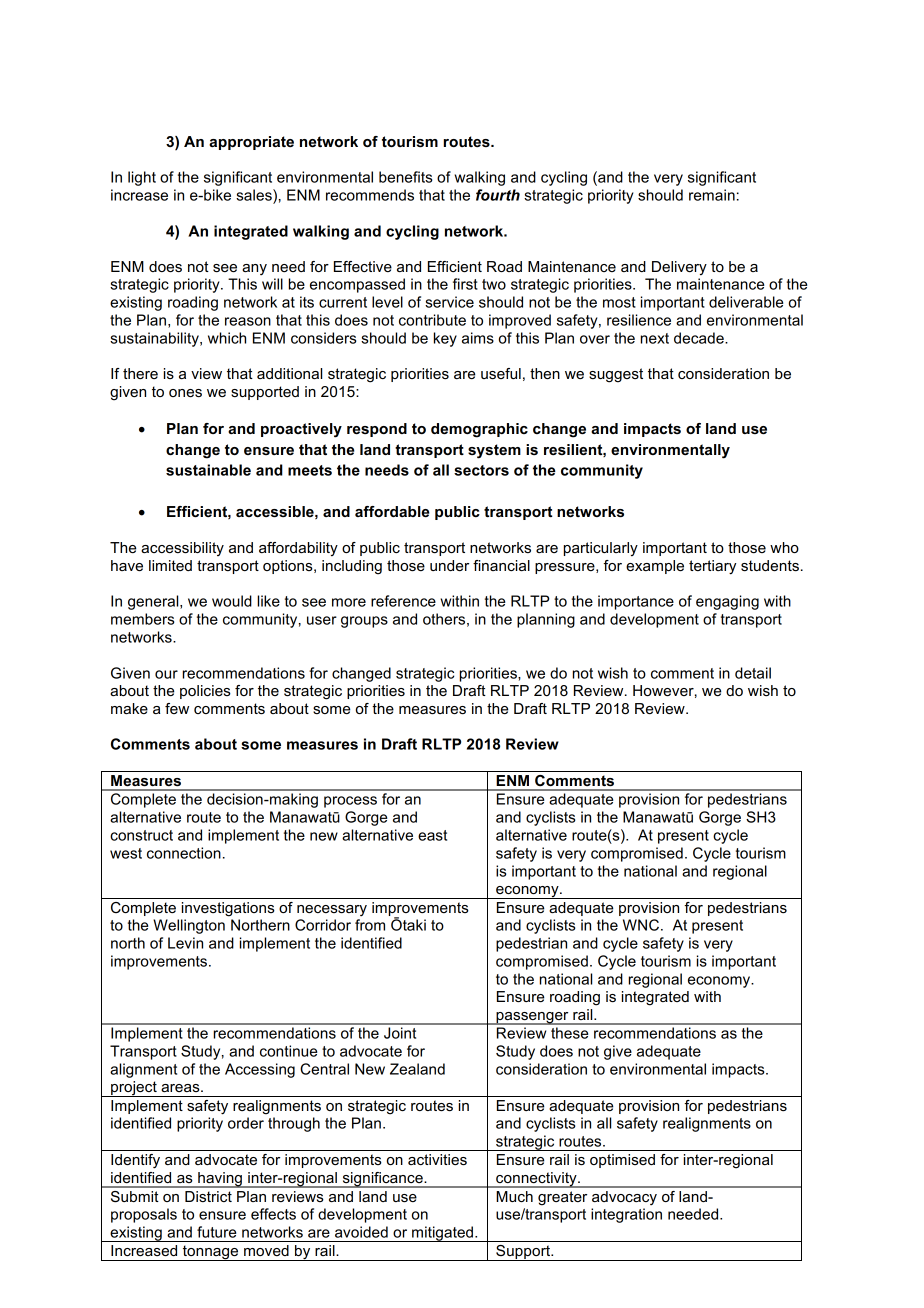 The width and height of the screenshot is (924, 1308). I want to click on future, so click(216, 1232).
